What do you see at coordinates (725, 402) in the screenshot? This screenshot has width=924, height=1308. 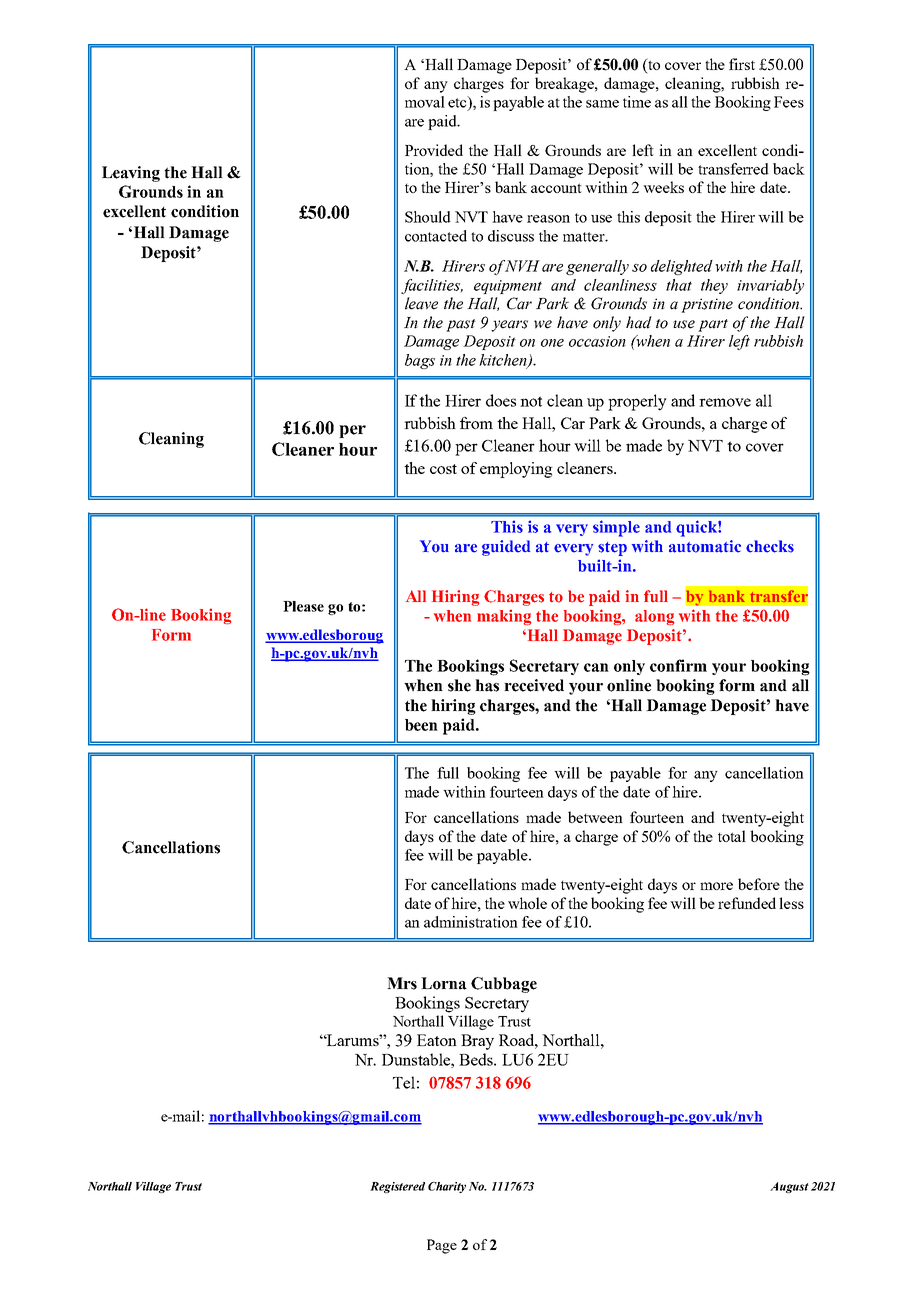 I see `remove` at bounding box center [725, 402].
